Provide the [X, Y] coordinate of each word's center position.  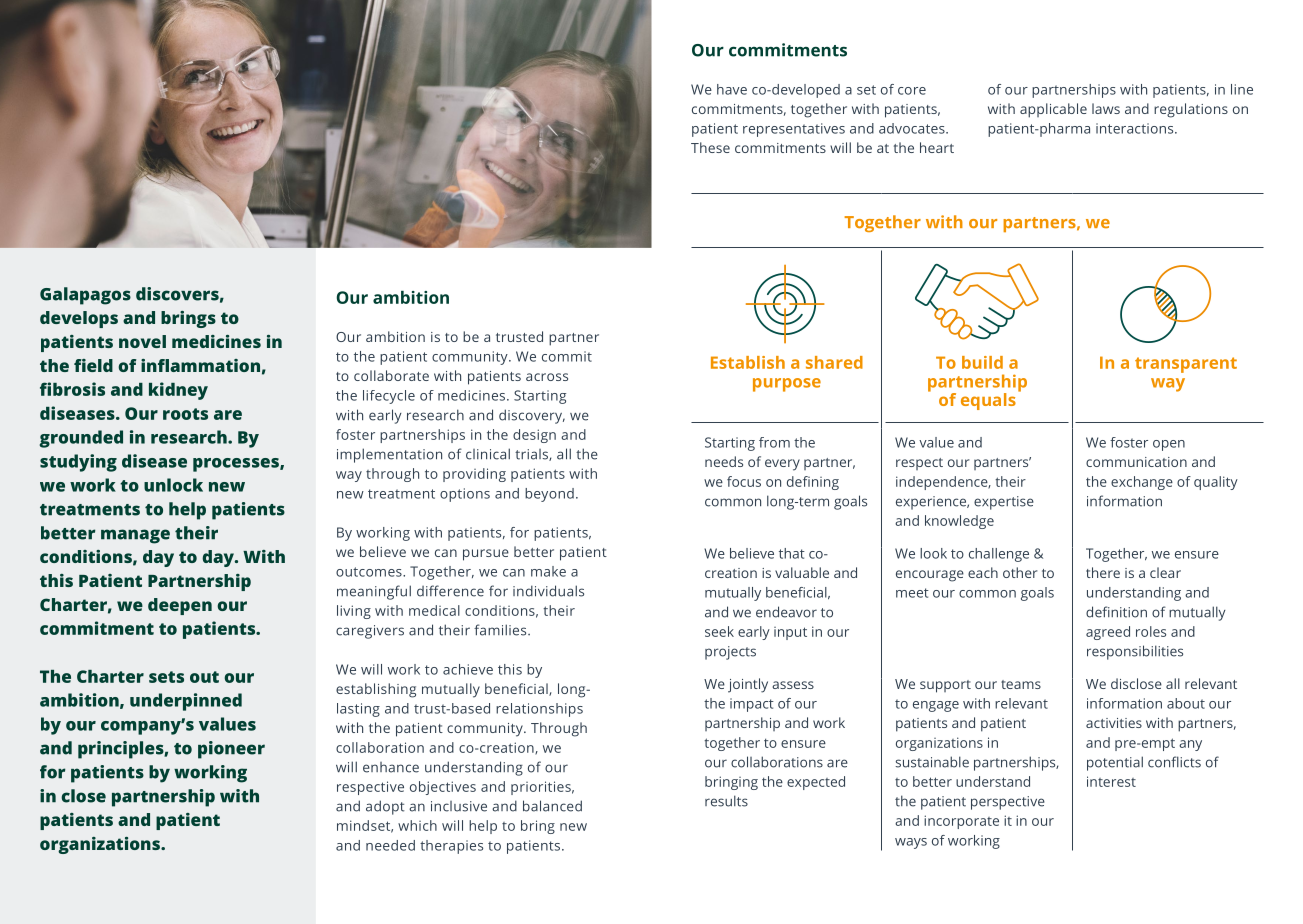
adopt [385, 807]
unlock [173, 485]
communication [1136, 462]
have [732, 89]
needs [724, 461]
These [710, 147]
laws [1106, 108]
